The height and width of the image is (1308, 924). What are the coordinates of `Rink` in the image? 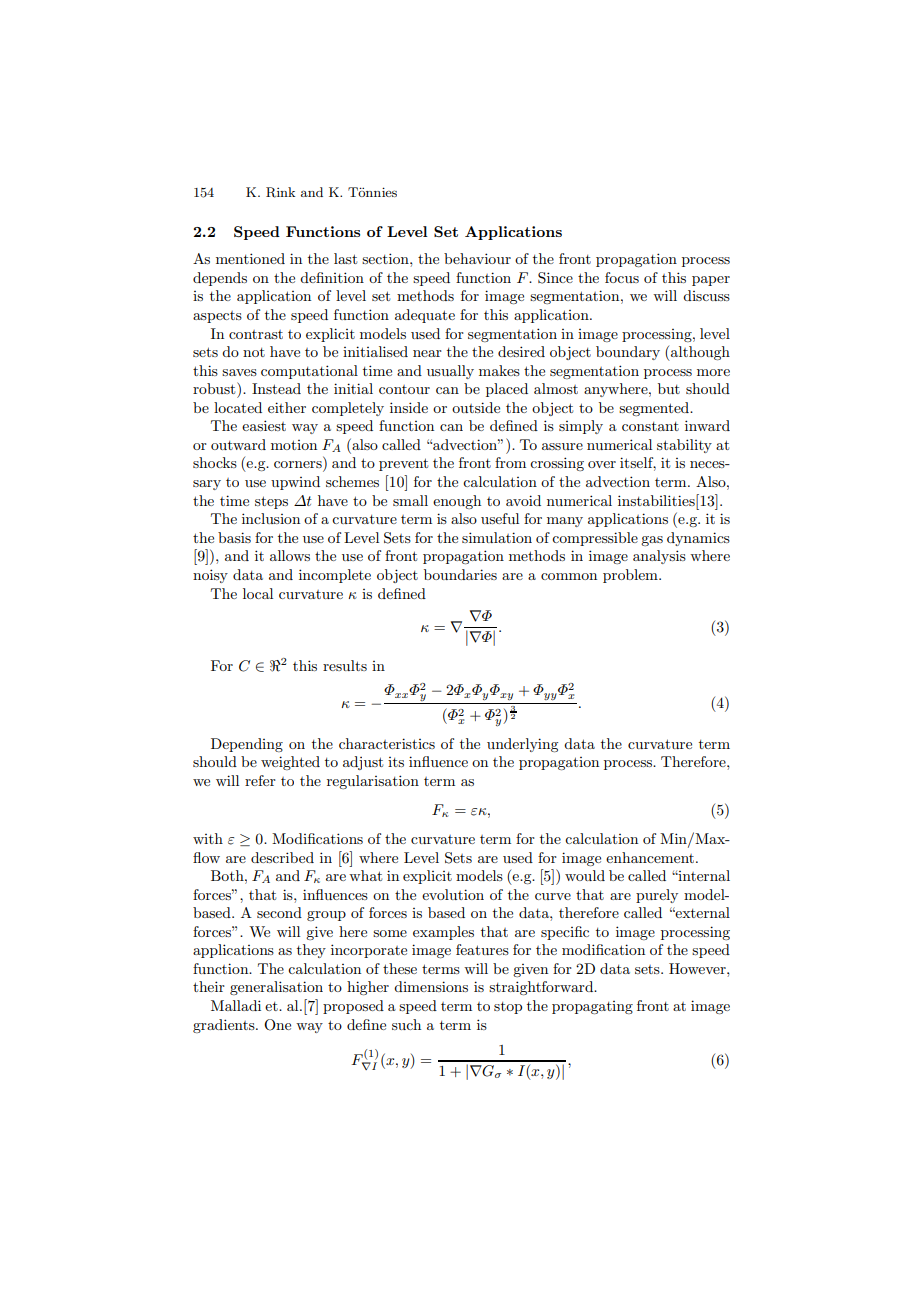 It's located at (280, 192).
